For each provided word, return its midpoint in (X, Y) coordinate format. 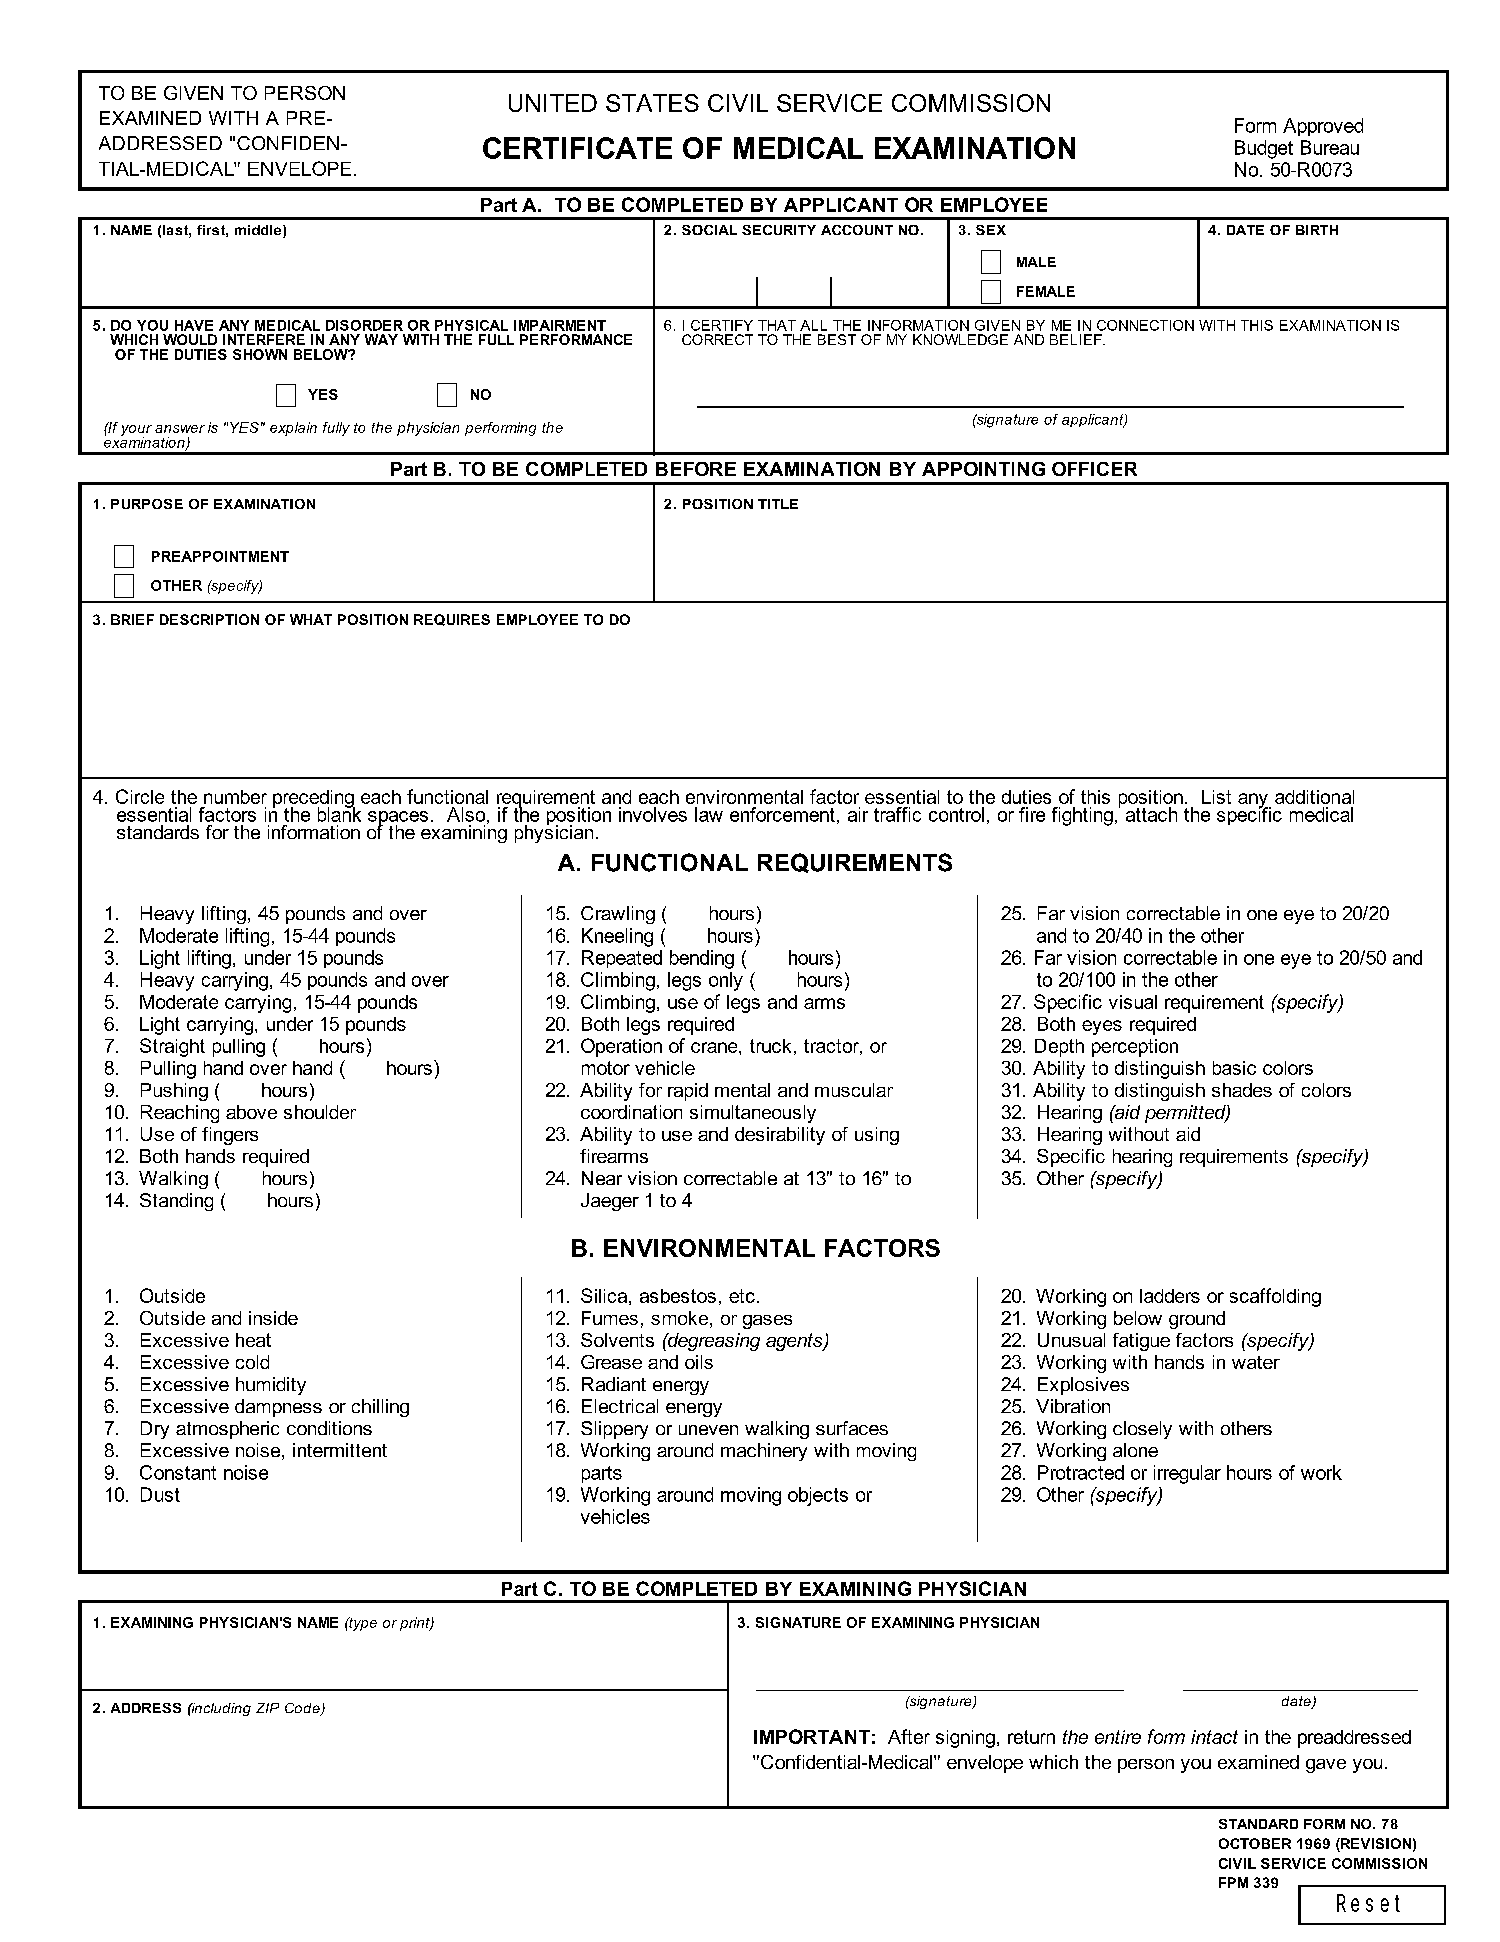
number (235, 797)
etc (742, 1296)
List (1216, 797)
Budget (1264, 149)
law (709, 814)
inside (273, 1318)
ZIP (267, 1708)
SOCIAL (709, 230)
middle (259, 231)
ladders (1170, 1296)
